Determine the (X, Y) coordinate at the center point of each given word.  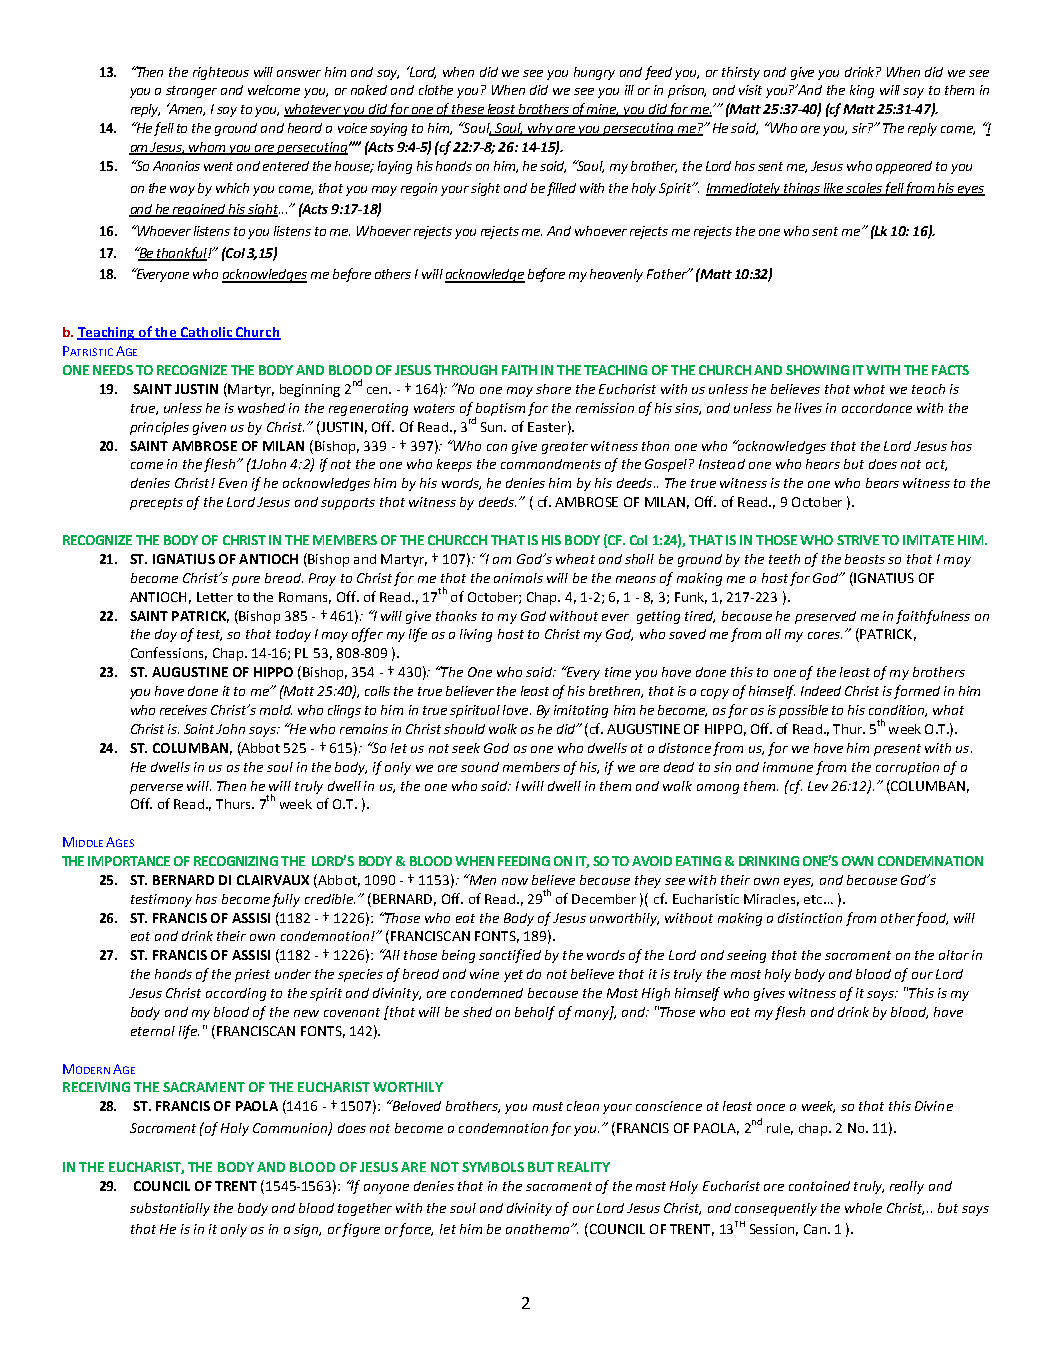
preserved (825, 617)
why (541, 129)
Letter (215, 597)
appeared (904, 167)
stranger (191, 92)
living (476, 635)
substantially (170, 1209)
